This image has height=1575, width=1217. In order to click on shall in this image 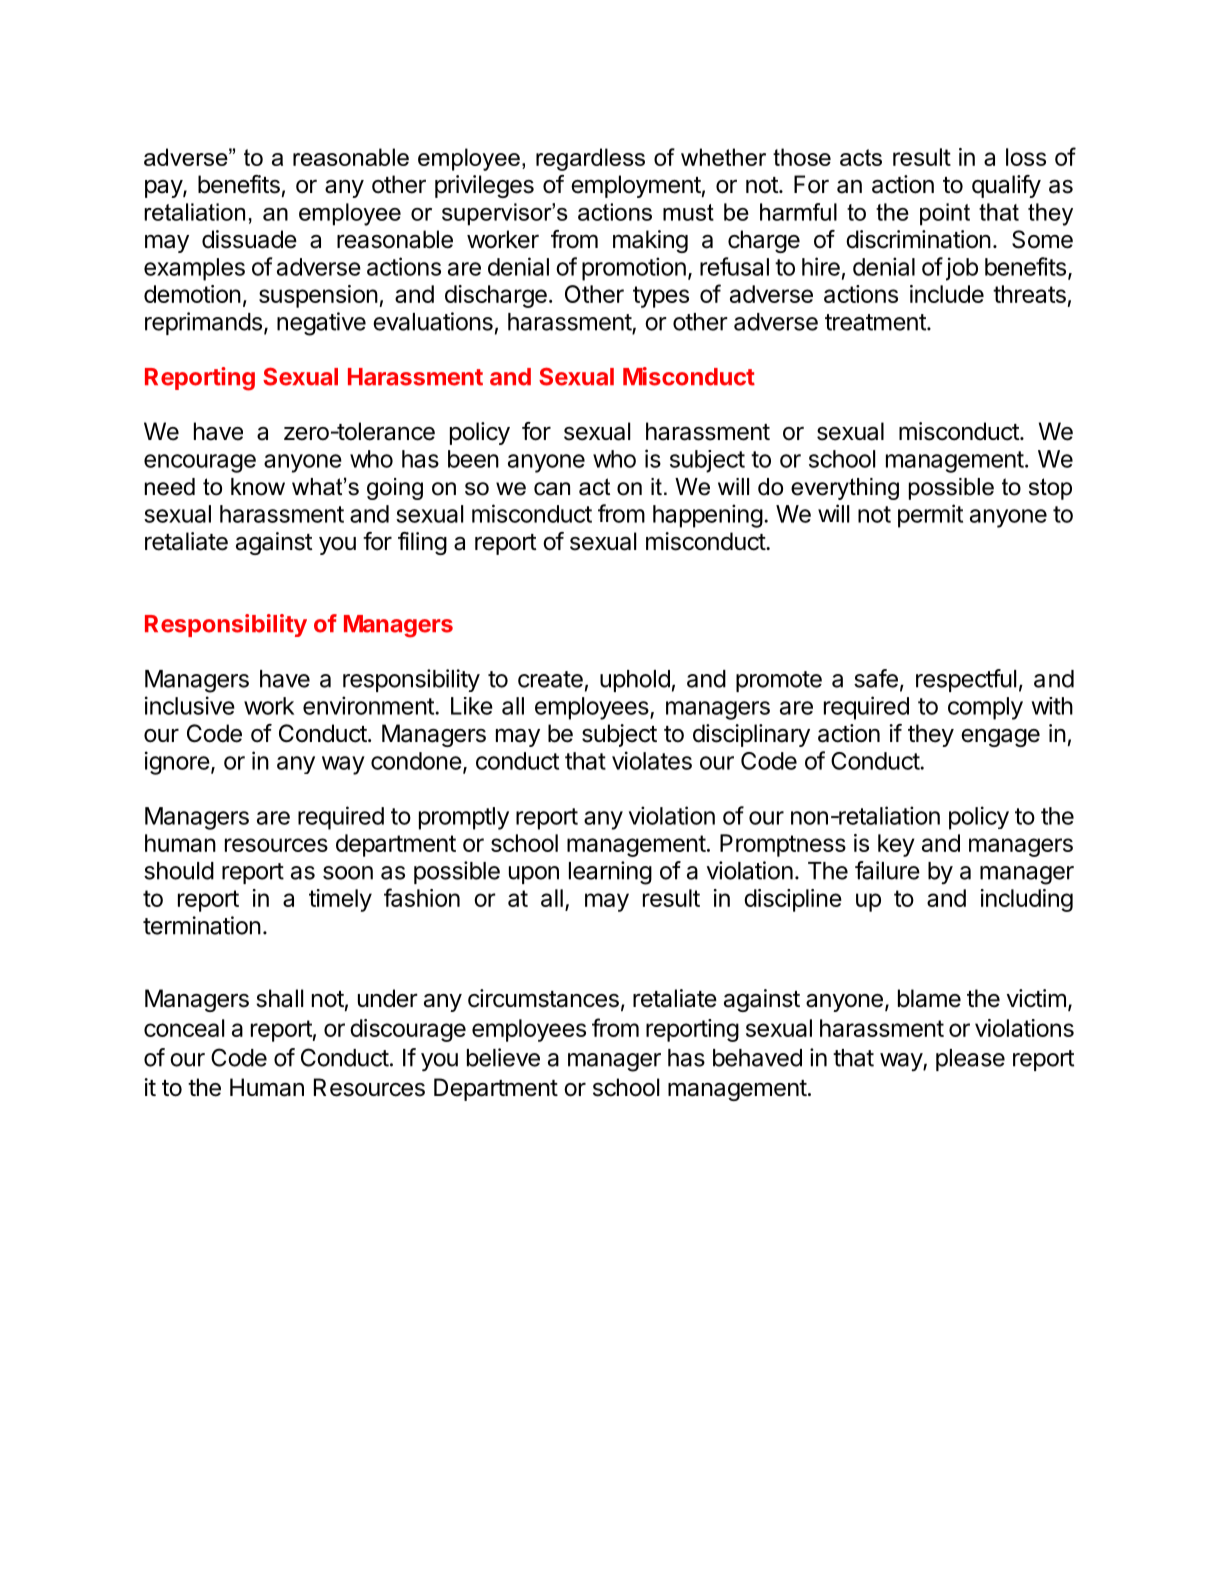, I will do `click(279, 998)`.
